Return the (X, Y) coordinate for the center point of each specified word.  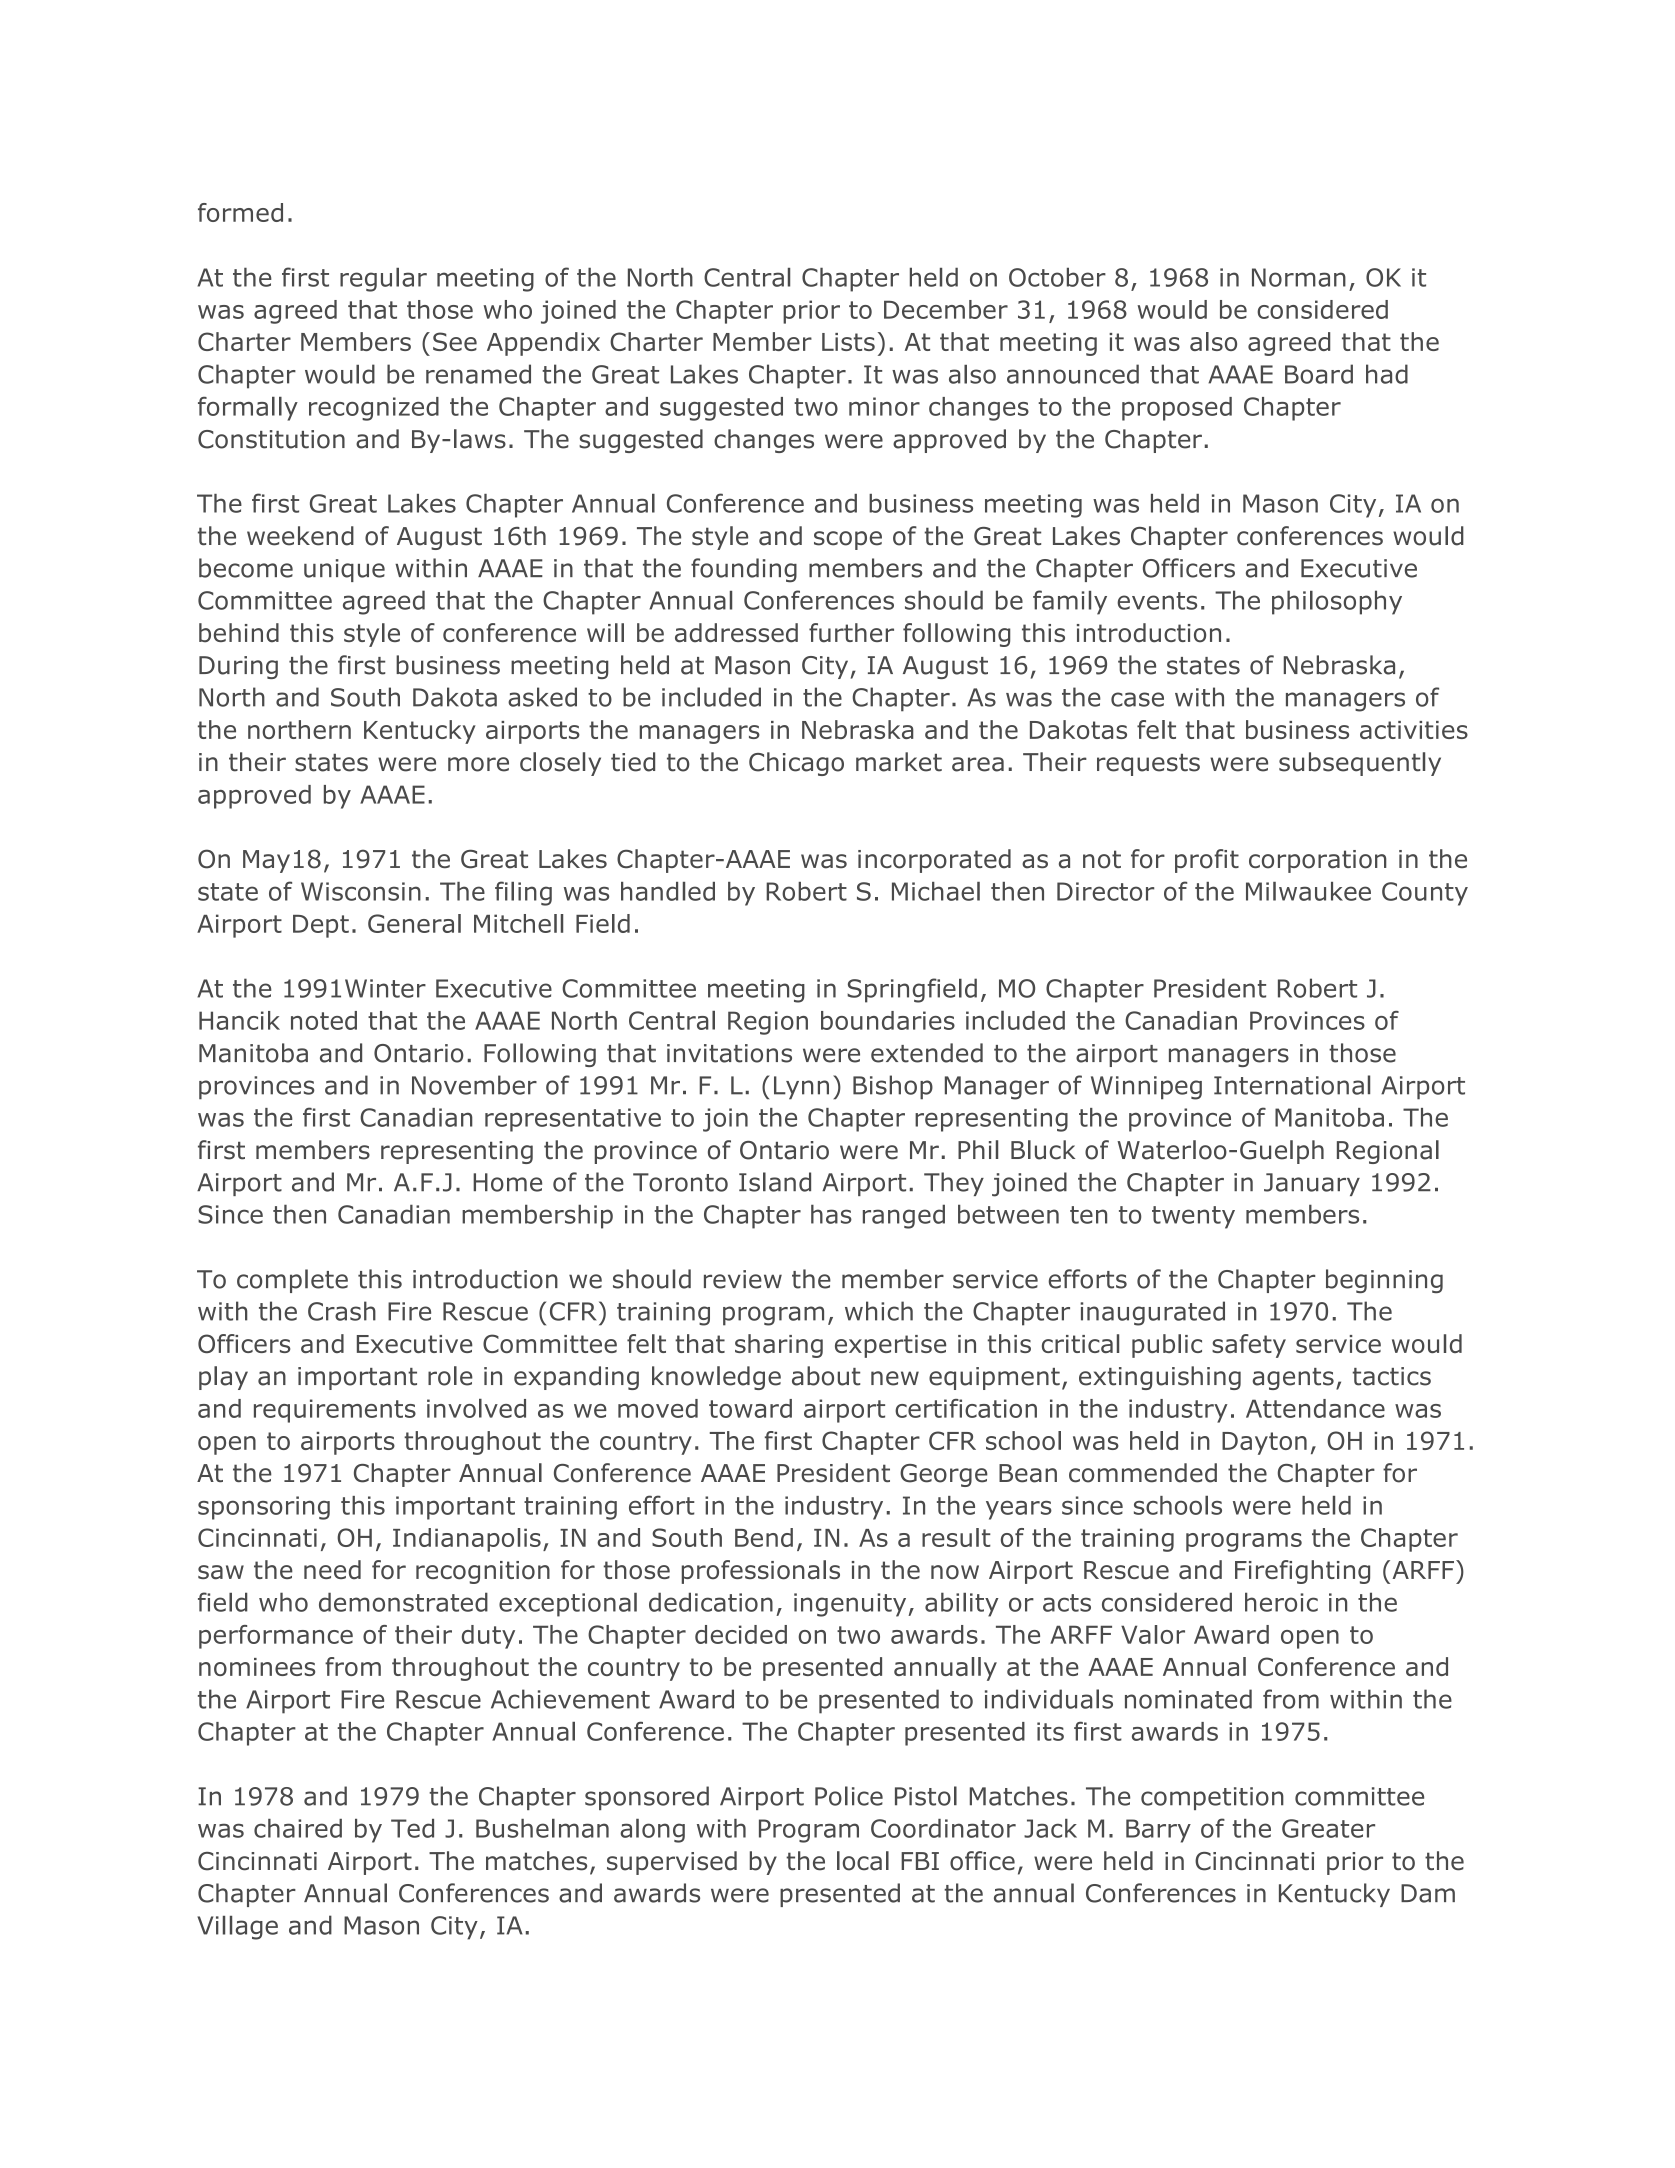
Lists (848, 342)
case (1137, 699)
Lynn (801, 1088)
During (238, 667)
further (851, 633)
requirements (335, 1411)
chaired (298, 1828)
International (1292, 1085)
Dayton (1264, 1443)
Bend (764, 1537)
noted (324, 1020)
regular (383, 280)
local (863, 1861)
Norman (1299, 277)
